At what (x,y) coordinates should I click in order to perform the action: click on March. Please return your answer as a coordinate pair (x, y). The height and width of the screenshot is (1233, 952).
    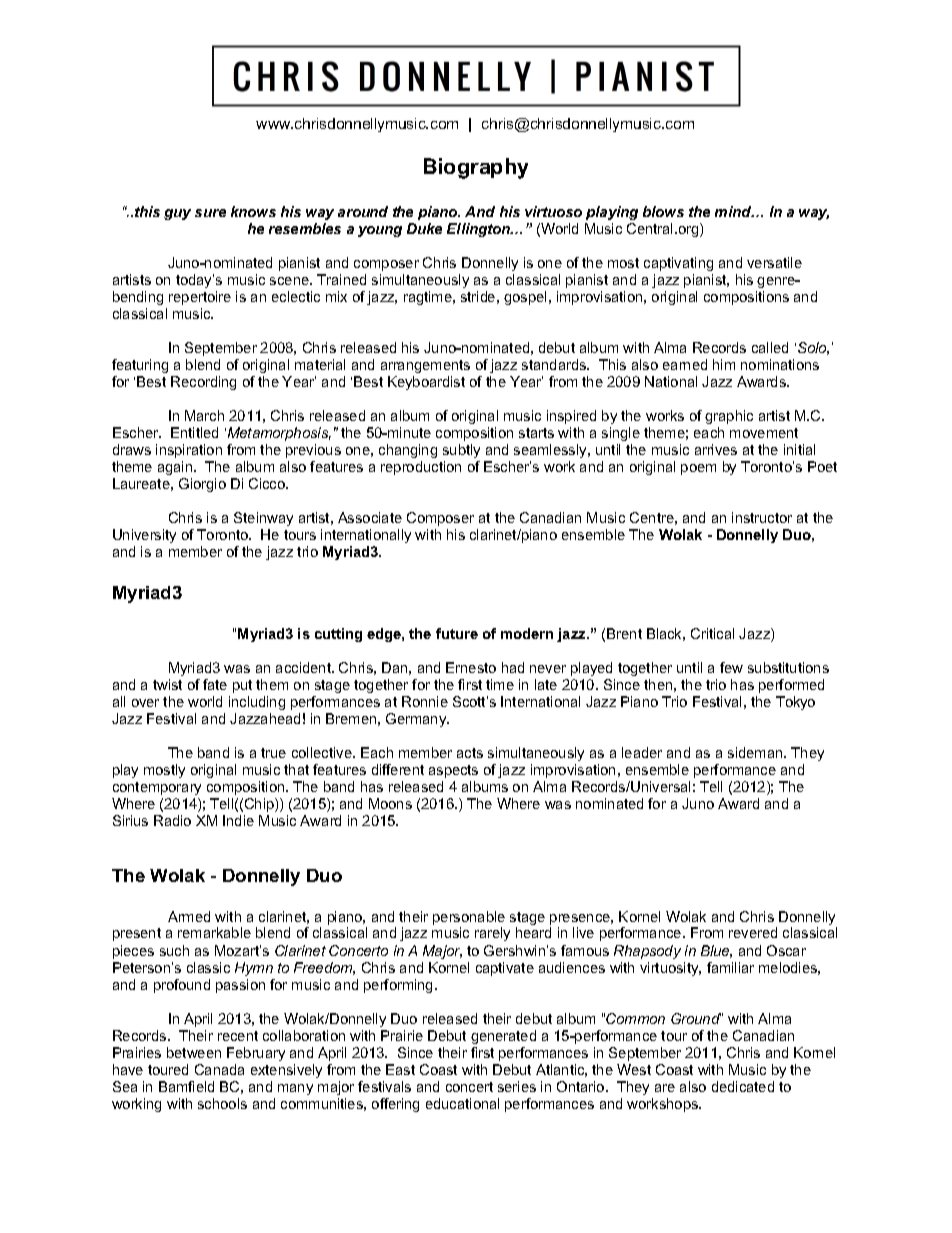
    Looking at the image, I should click on (204, 415).
